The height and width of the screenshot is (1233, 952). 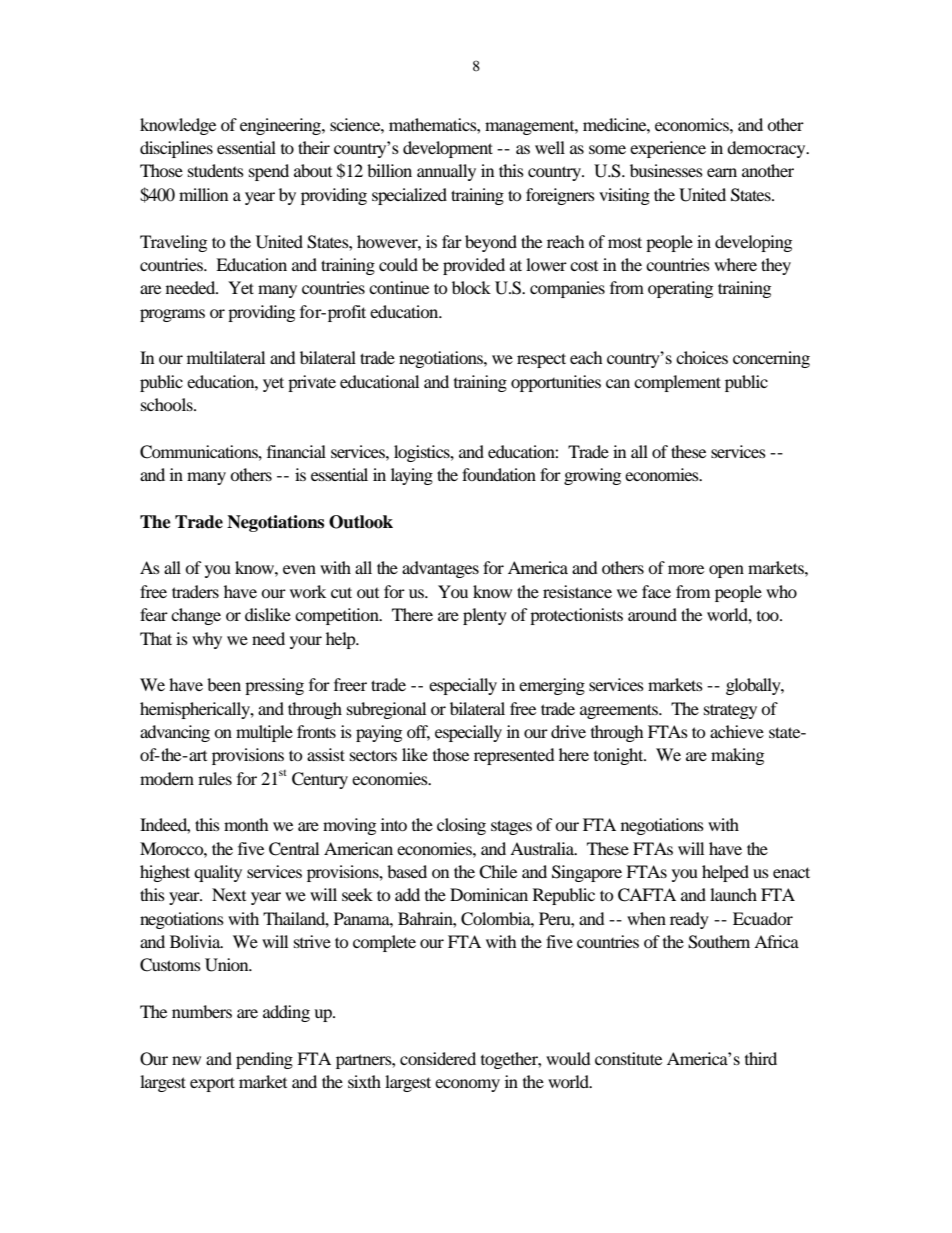 I want to click on considered, so click(x=438, y=1058).
